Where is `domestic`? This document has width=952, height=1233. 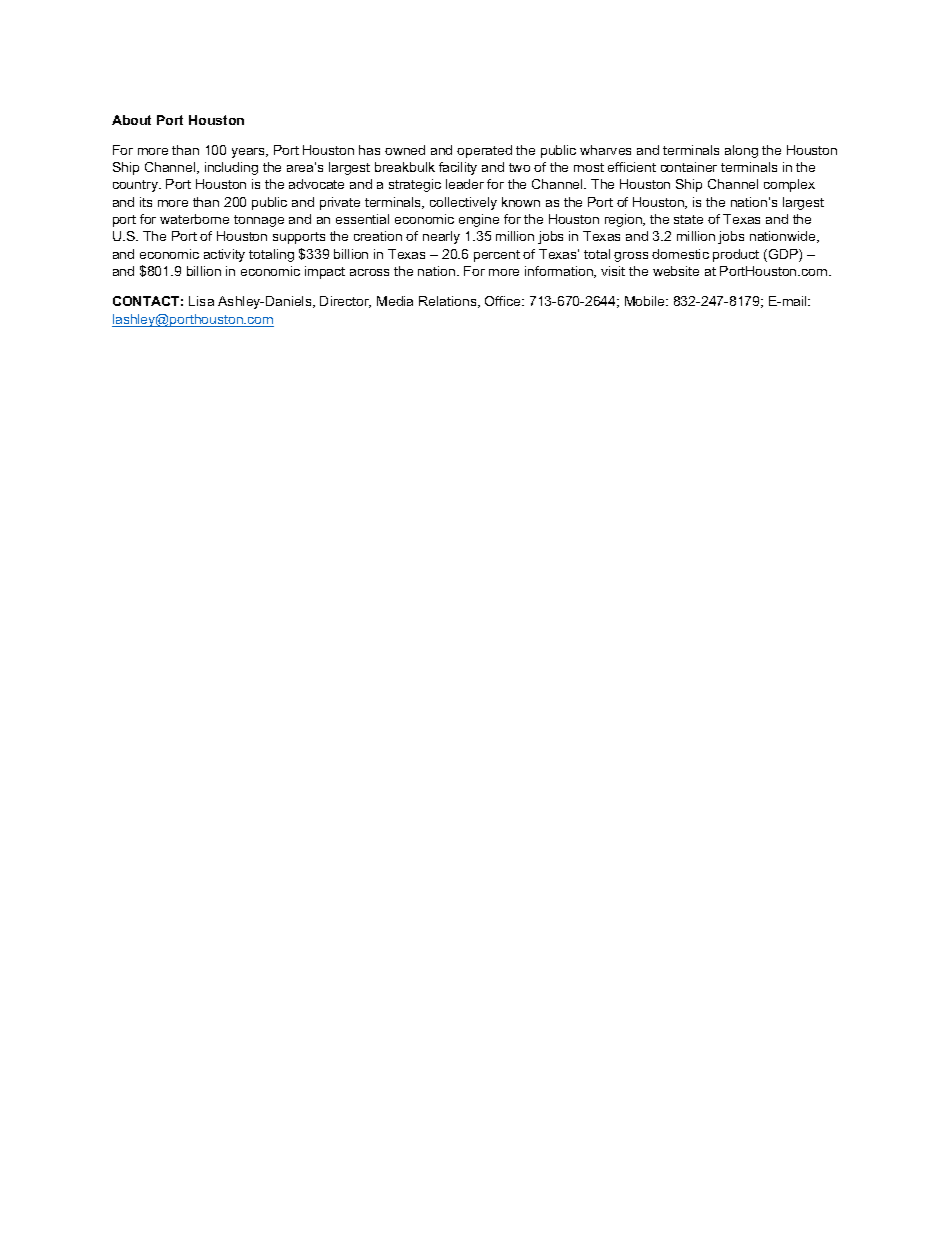 domestic is located at coordinates (680, 254).
